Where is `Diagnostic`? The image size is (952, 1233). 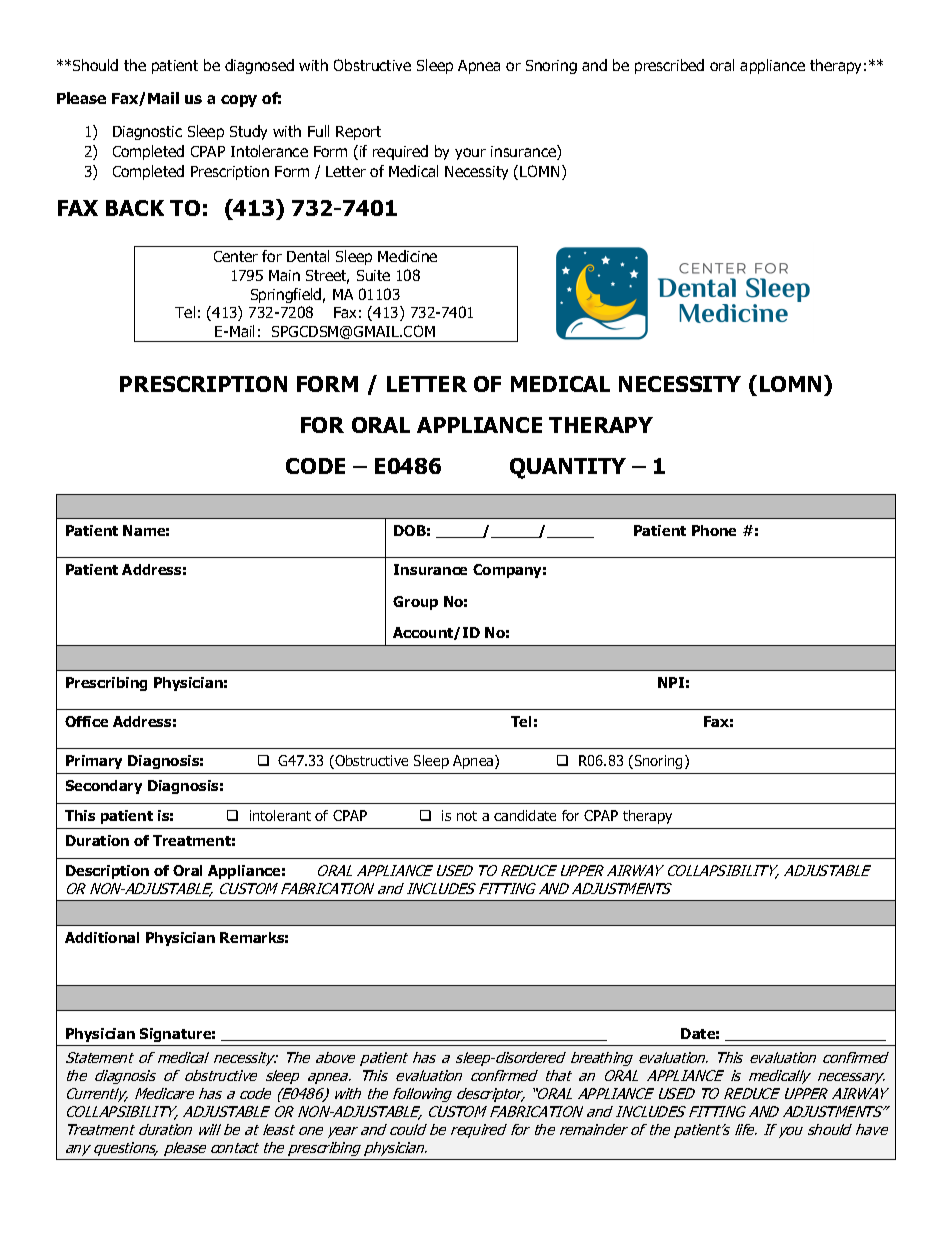
Diagnostic is located at coordinates (147, 133).
